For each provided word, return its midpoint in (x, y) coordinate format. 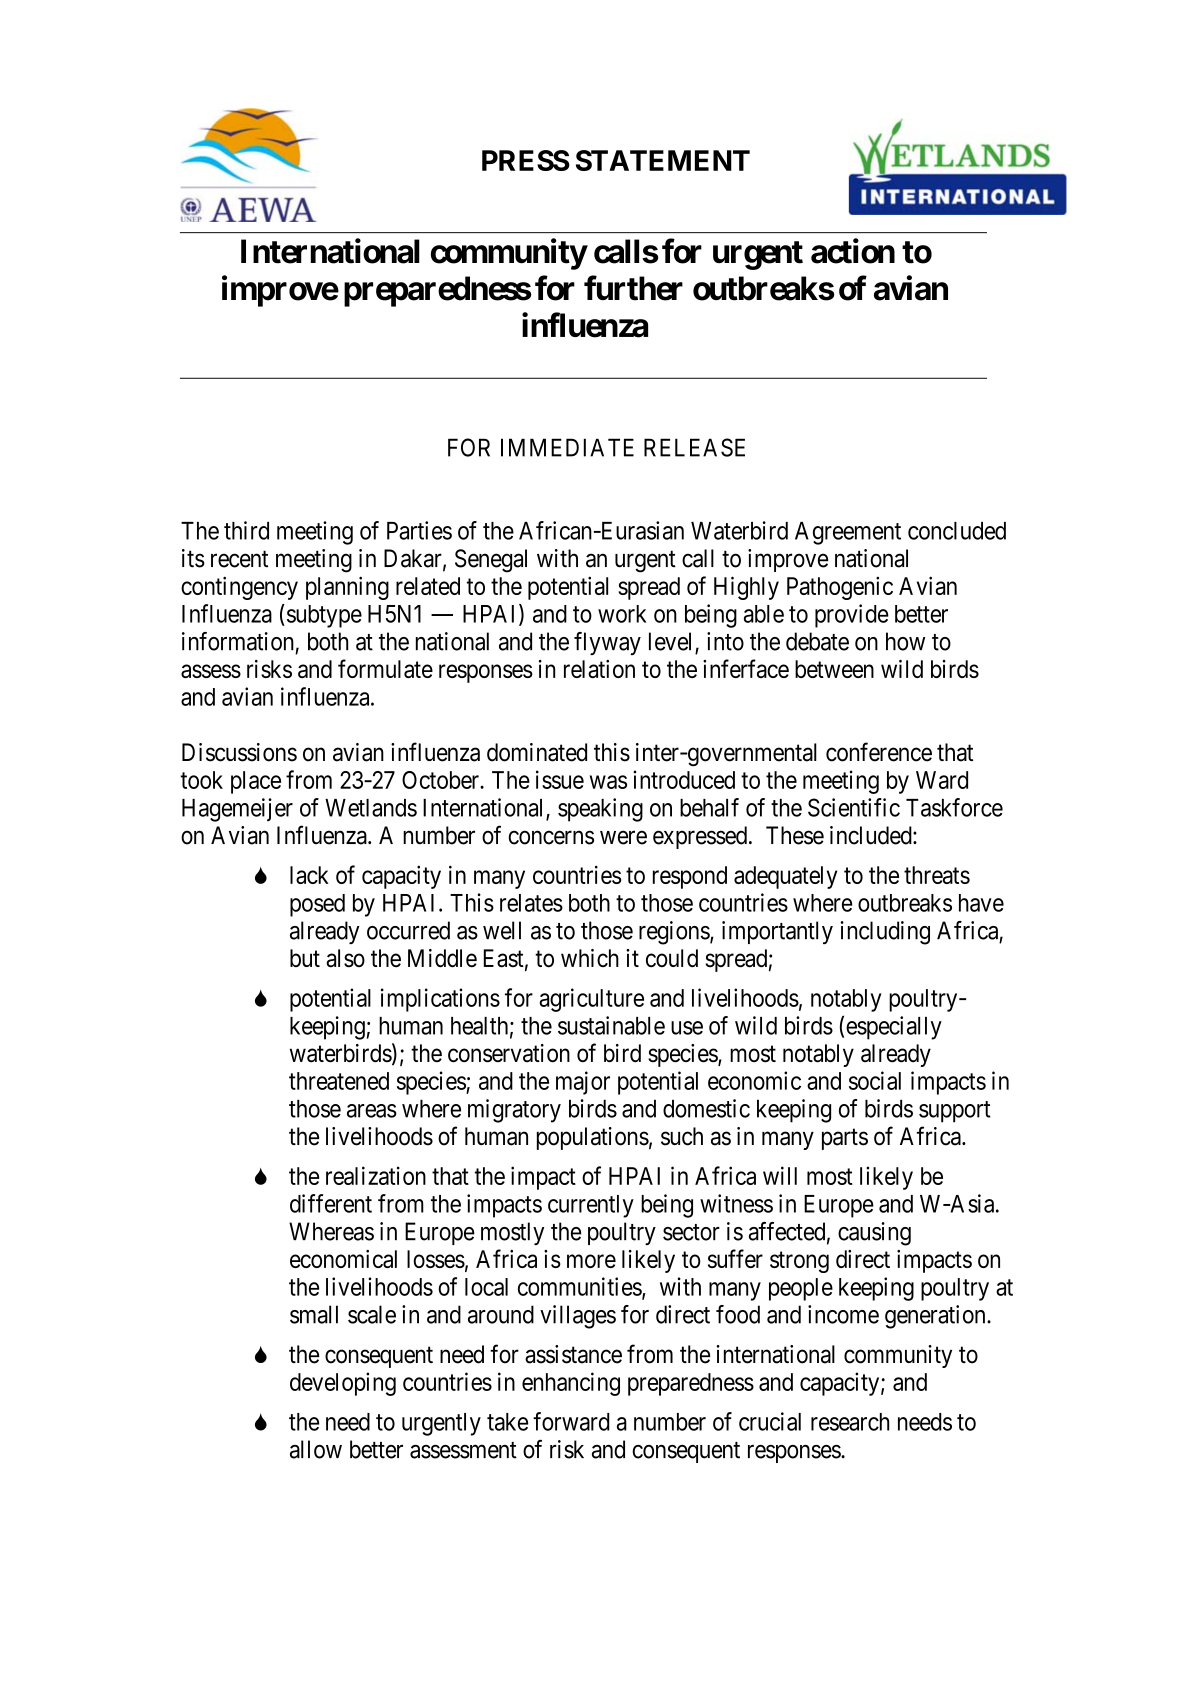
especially (894, 1028)
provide (852, 616)
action (853, 251)
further (633, 288)
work (622, 614)
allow (316, 1449)
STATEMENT (663, 160)
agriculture (591, 1000)
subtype (323, 616)
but (305, 958)
